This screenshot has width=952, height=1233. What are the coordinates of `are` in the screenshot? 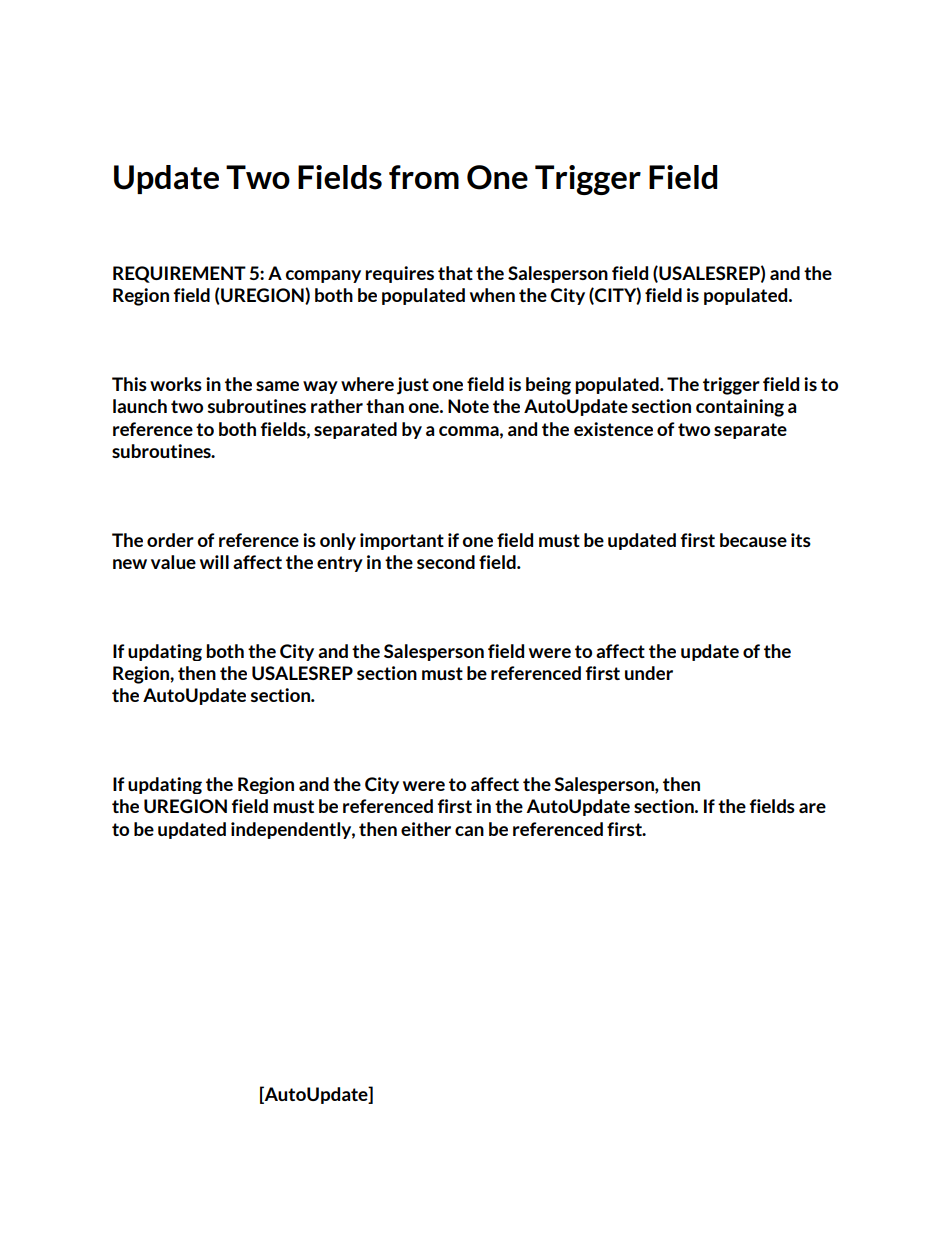 It's located at (812, 808).
